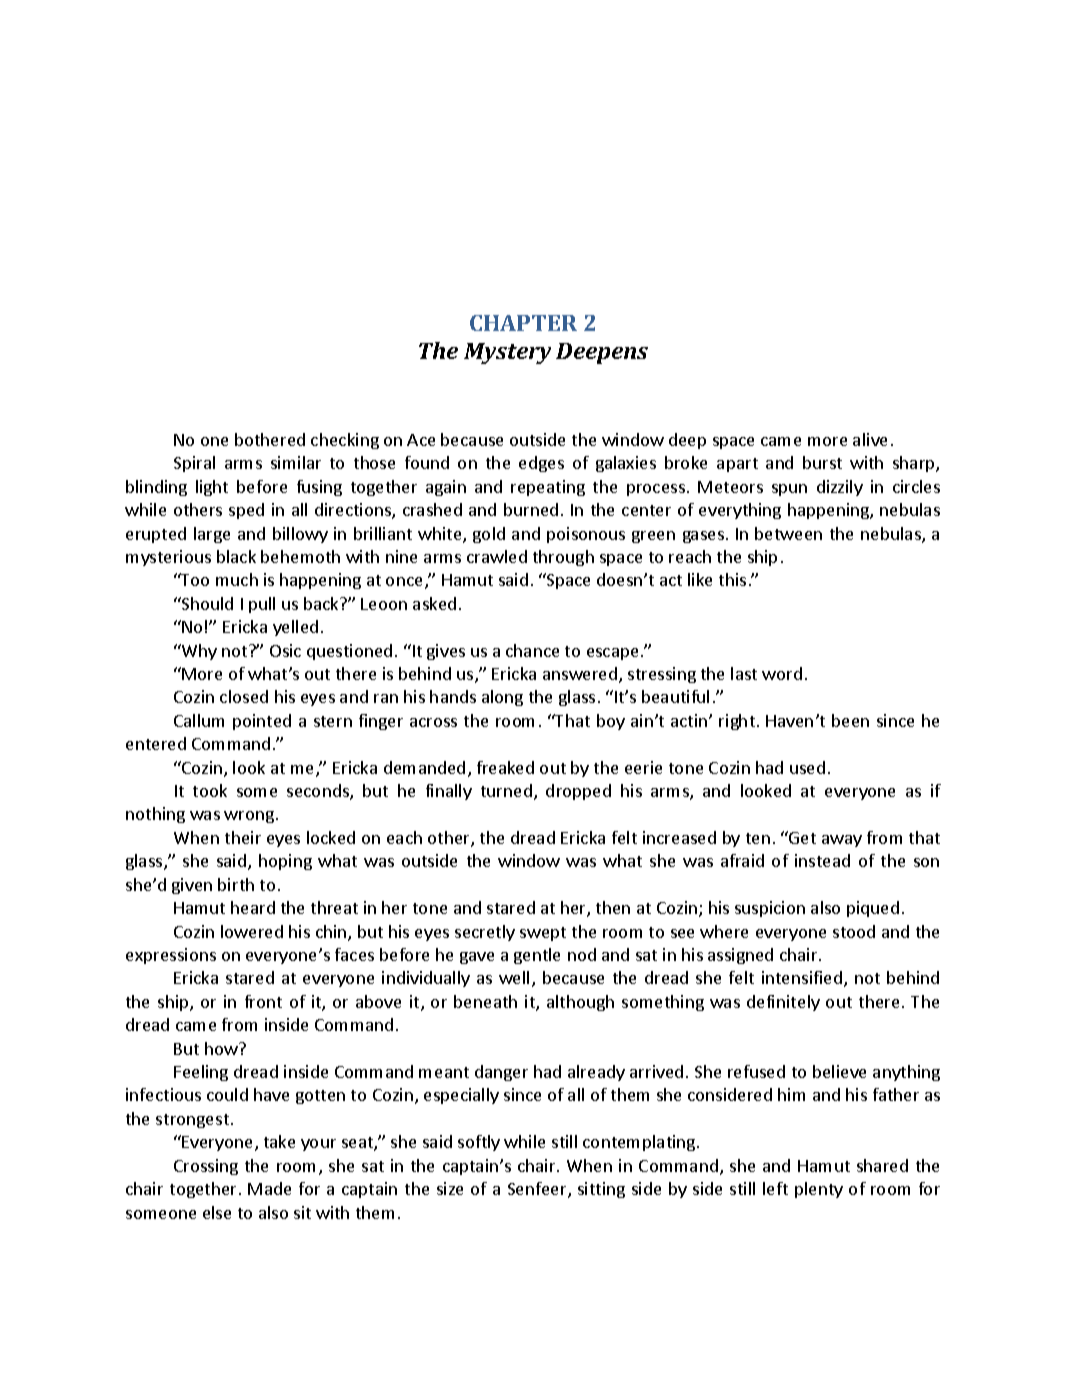 This screenshot has height=1381, width=1067. Describe the element at coordinates (269, 1188) in the screenshot. I see `Made` at that location.
